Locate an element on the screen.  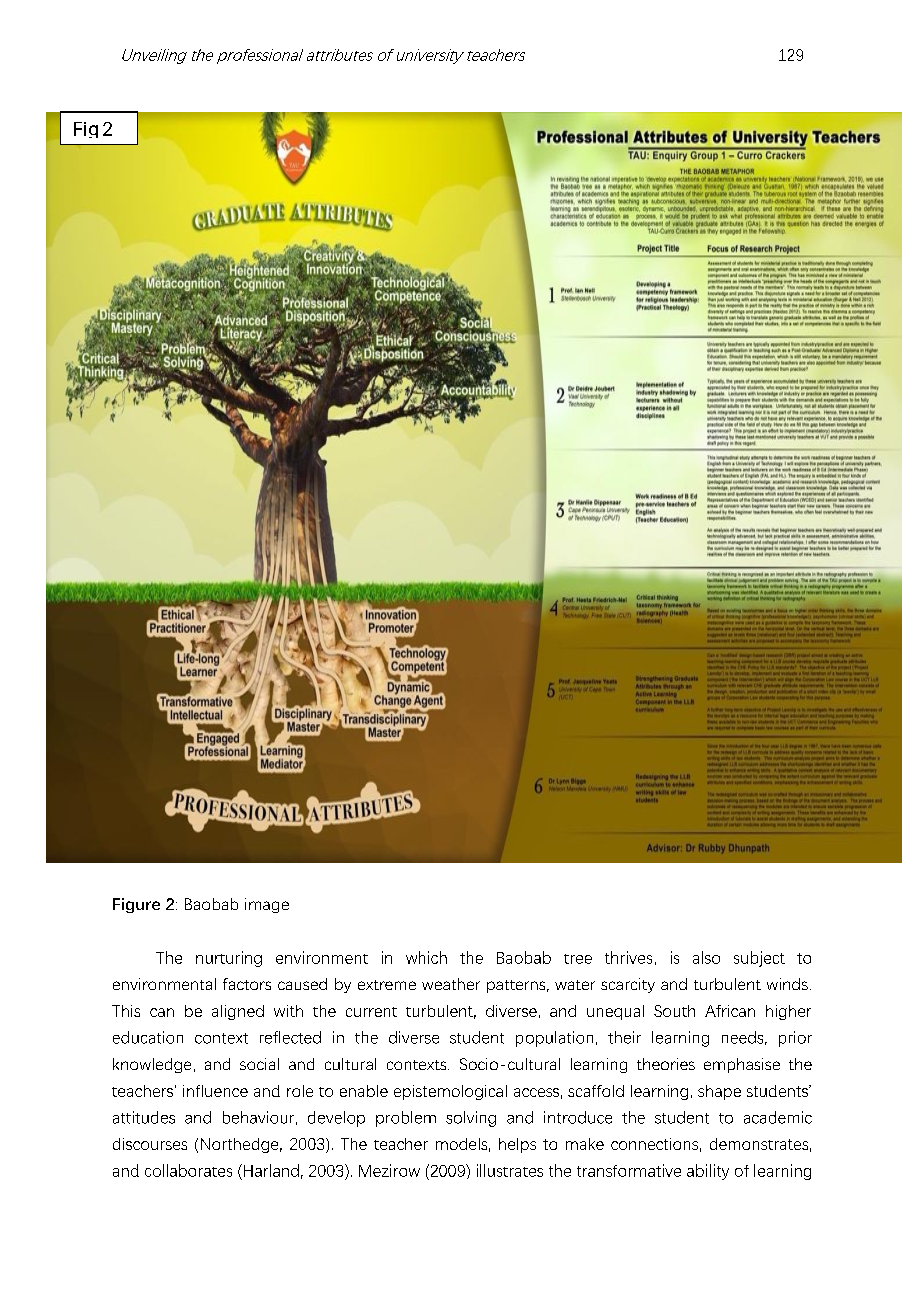
collaborates is located at coordinates (188, 1170).
